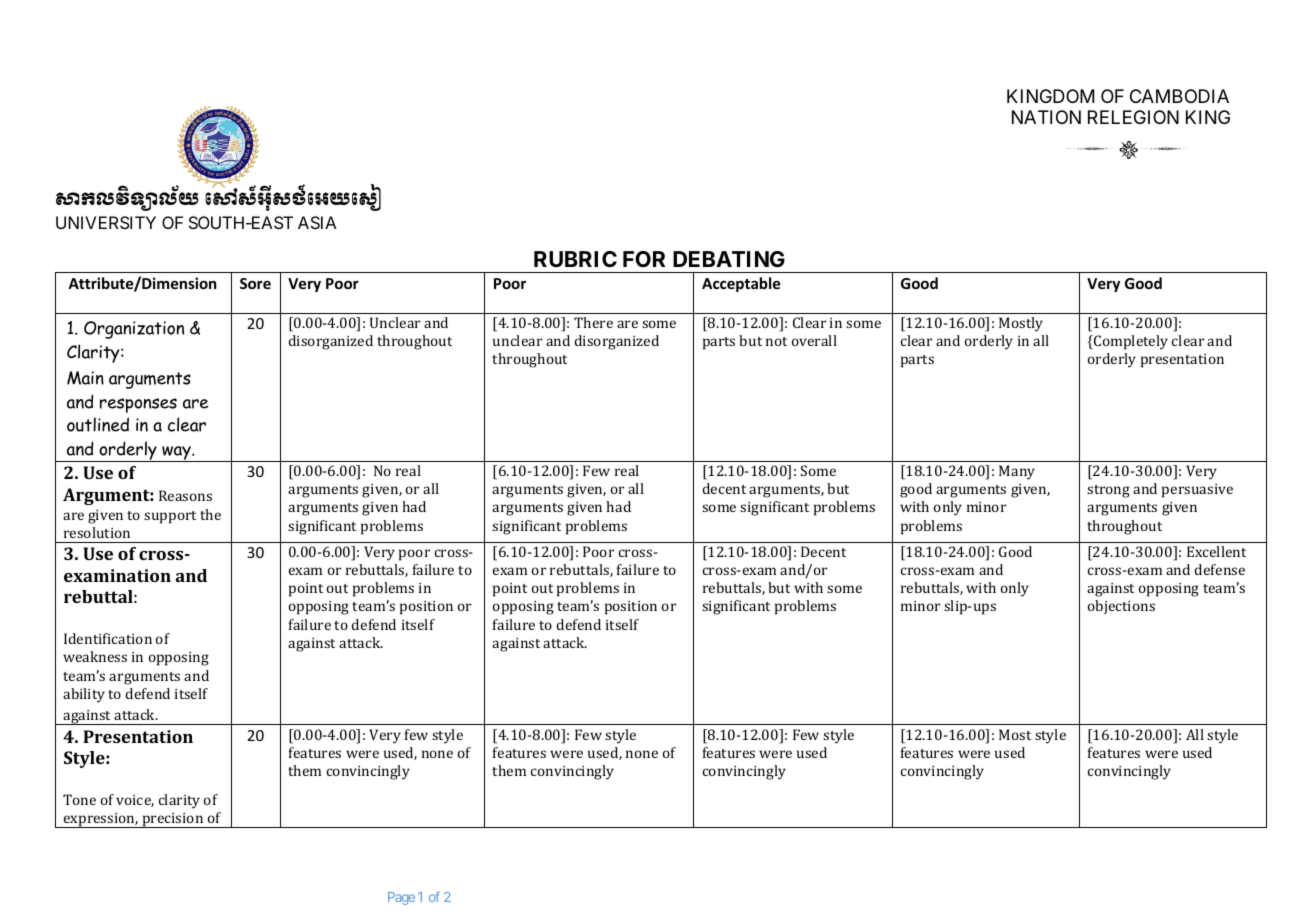  Describe the element at coordinates (185, 495) in the document. I see `Reasons` at that location.
